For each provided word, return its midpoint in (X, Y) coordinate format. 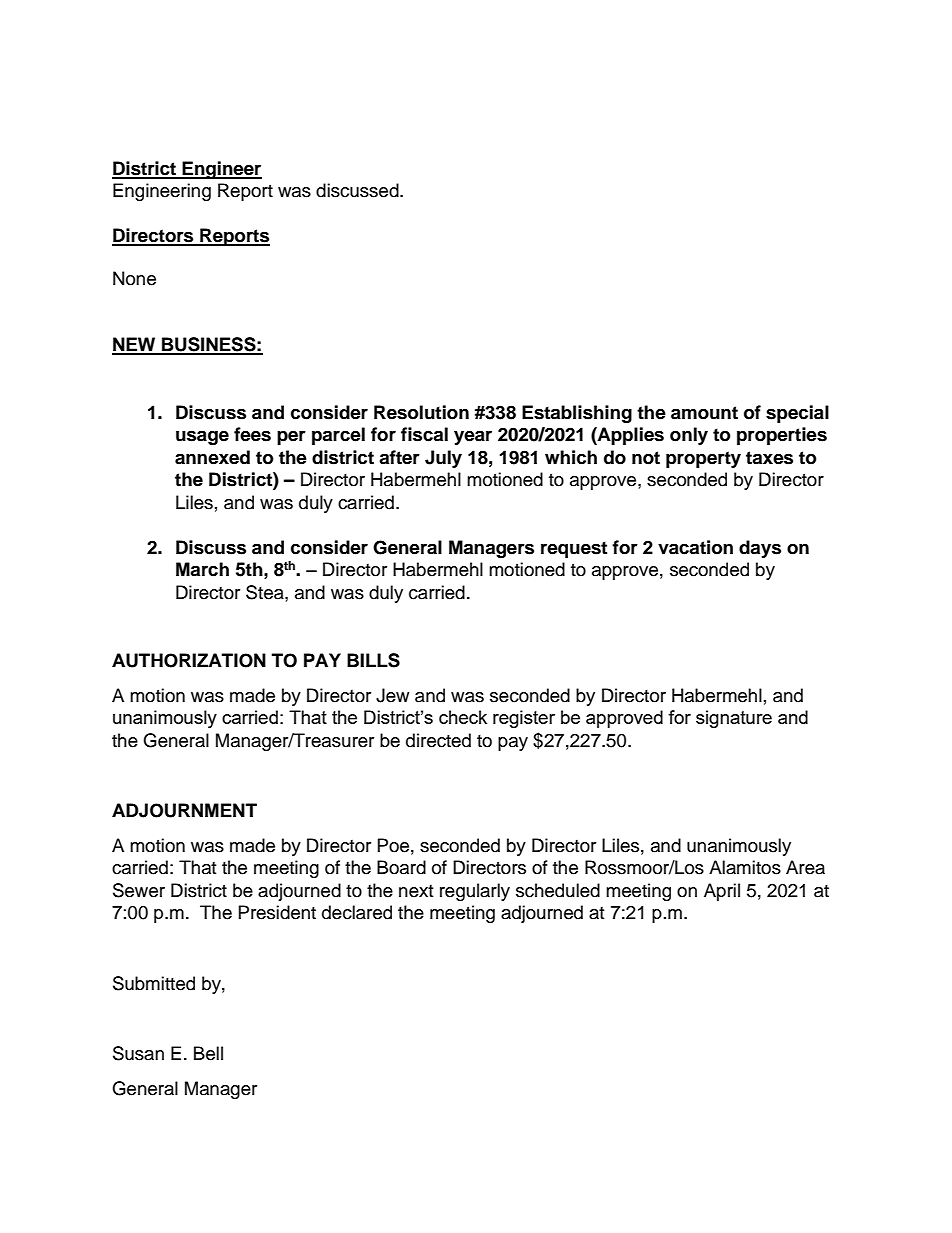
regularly (475, 892)
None (134, 278)
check (463, 717)
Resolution (421, 412)
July (443, 459)
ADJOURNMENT (184, 810)
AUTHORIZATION (189, 660)
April (722, 892)
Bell (208, 1053)
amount (704, 413)
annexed (212, 457)
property (703, 459)
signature (734, 719)
